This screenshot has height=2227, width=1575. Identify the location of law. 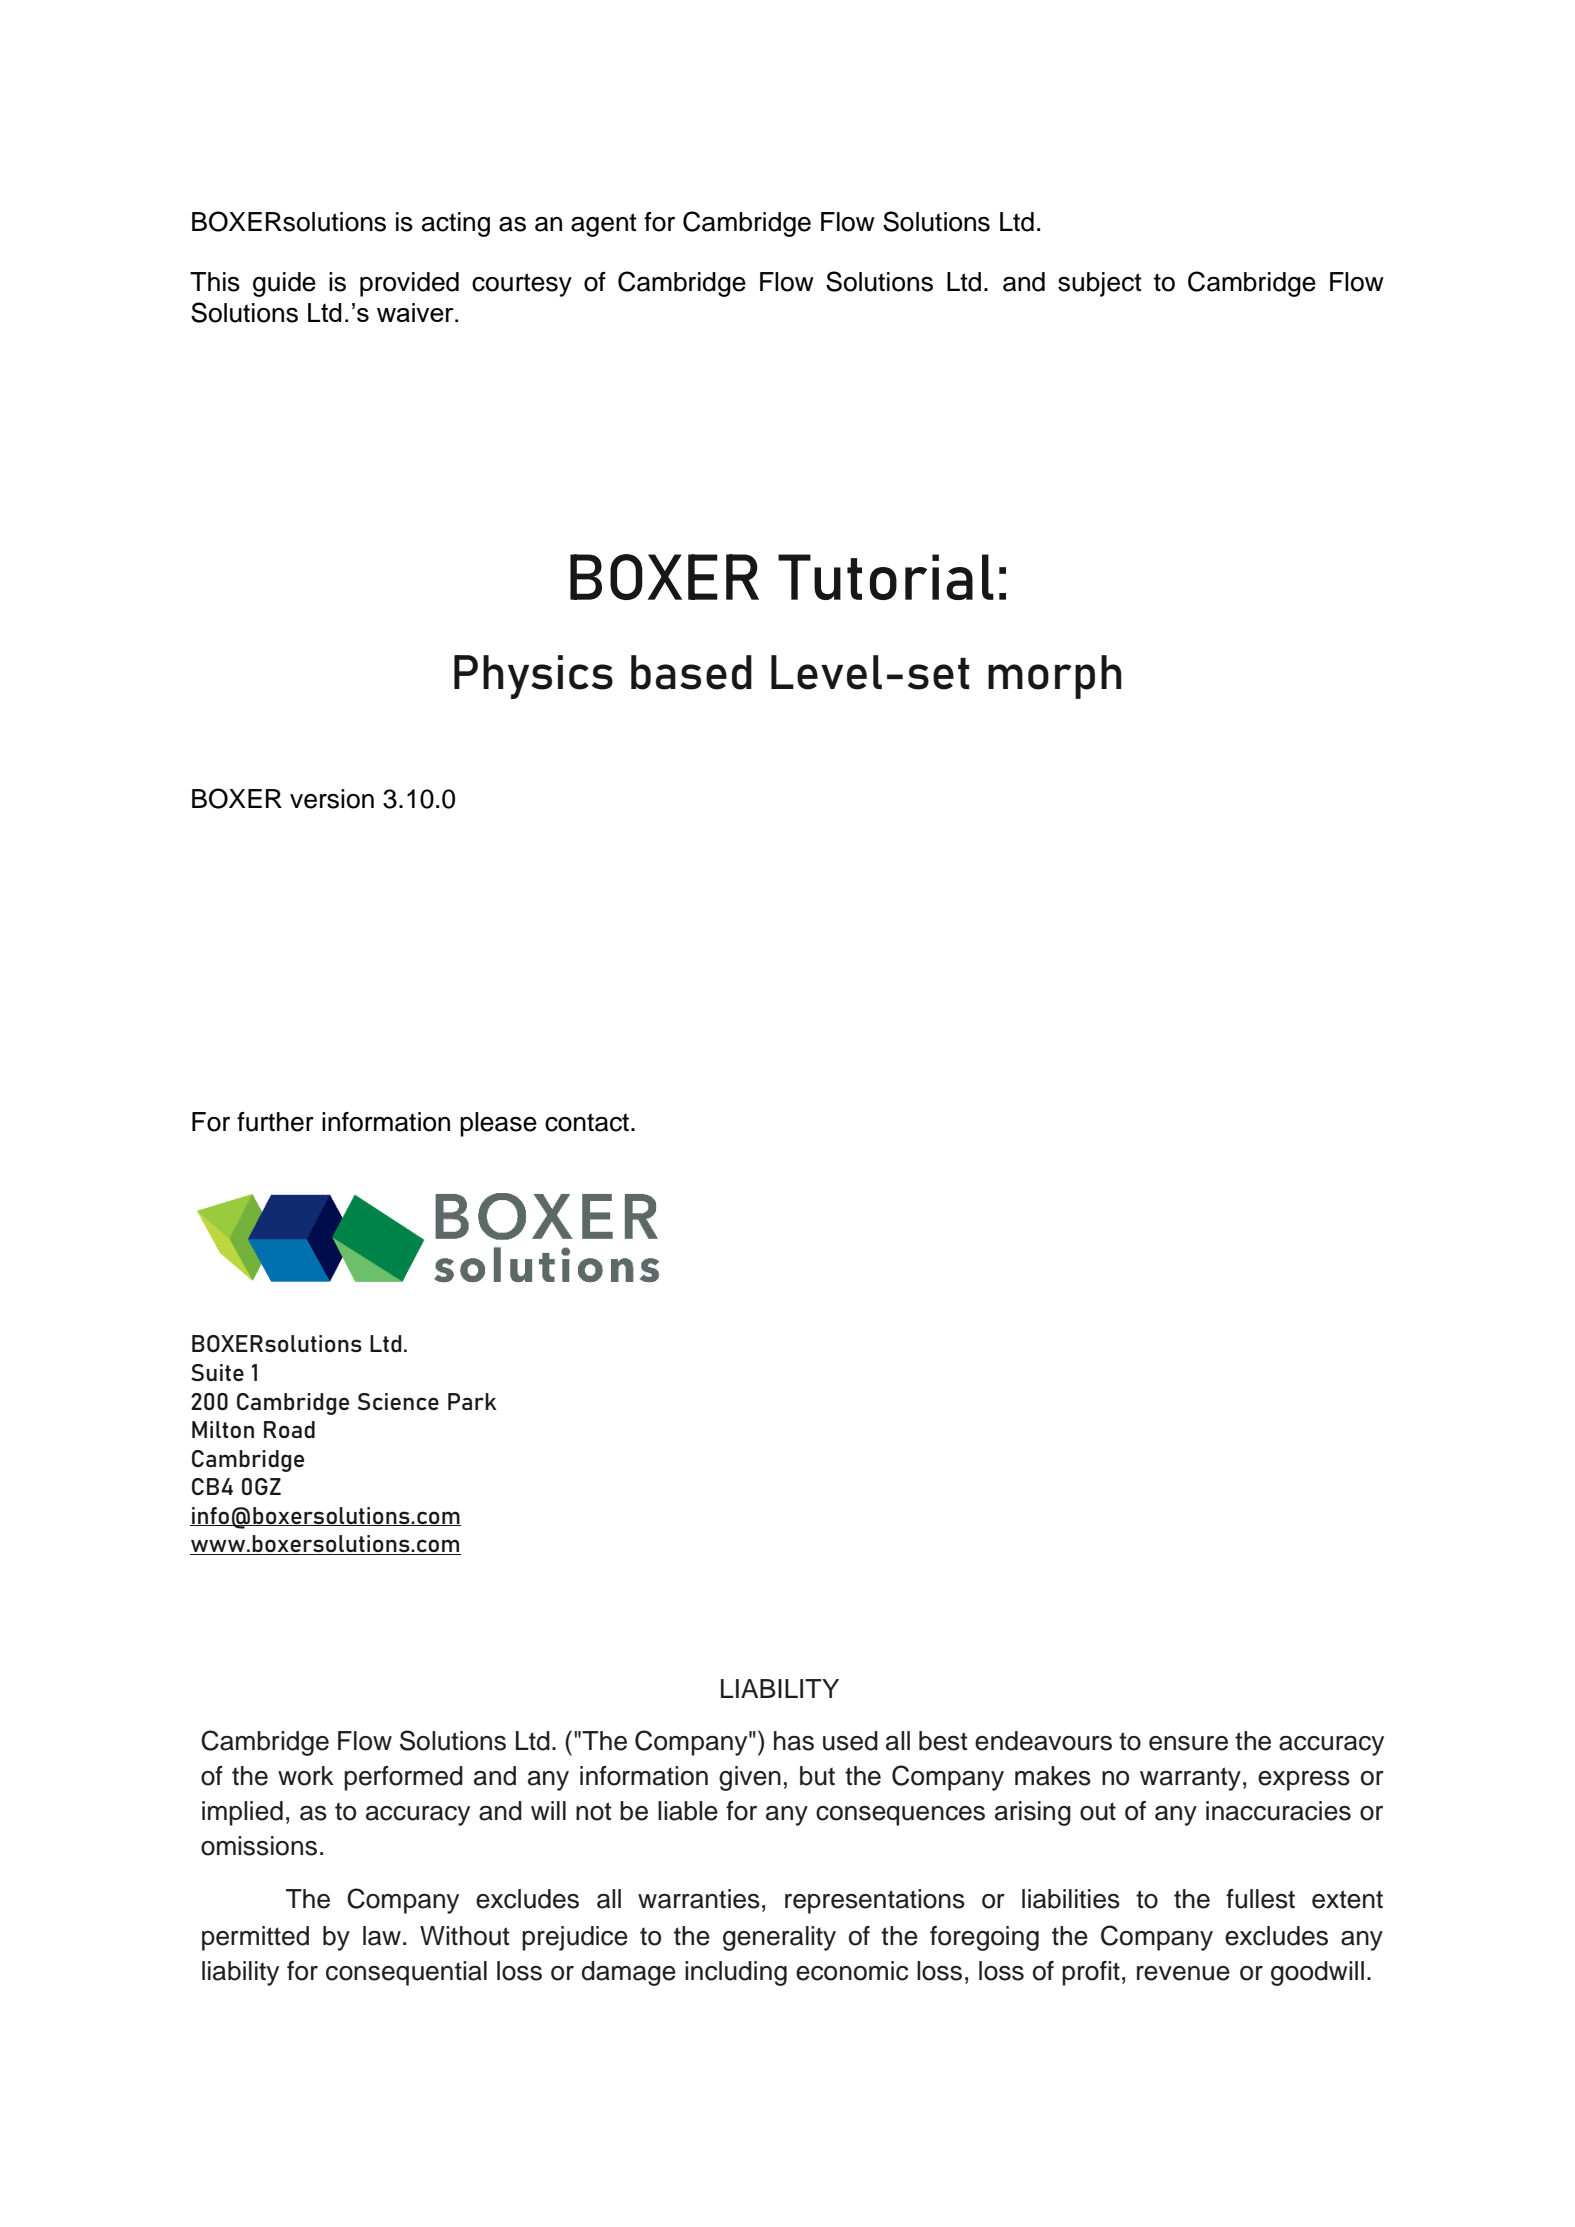
(382, 1936).
